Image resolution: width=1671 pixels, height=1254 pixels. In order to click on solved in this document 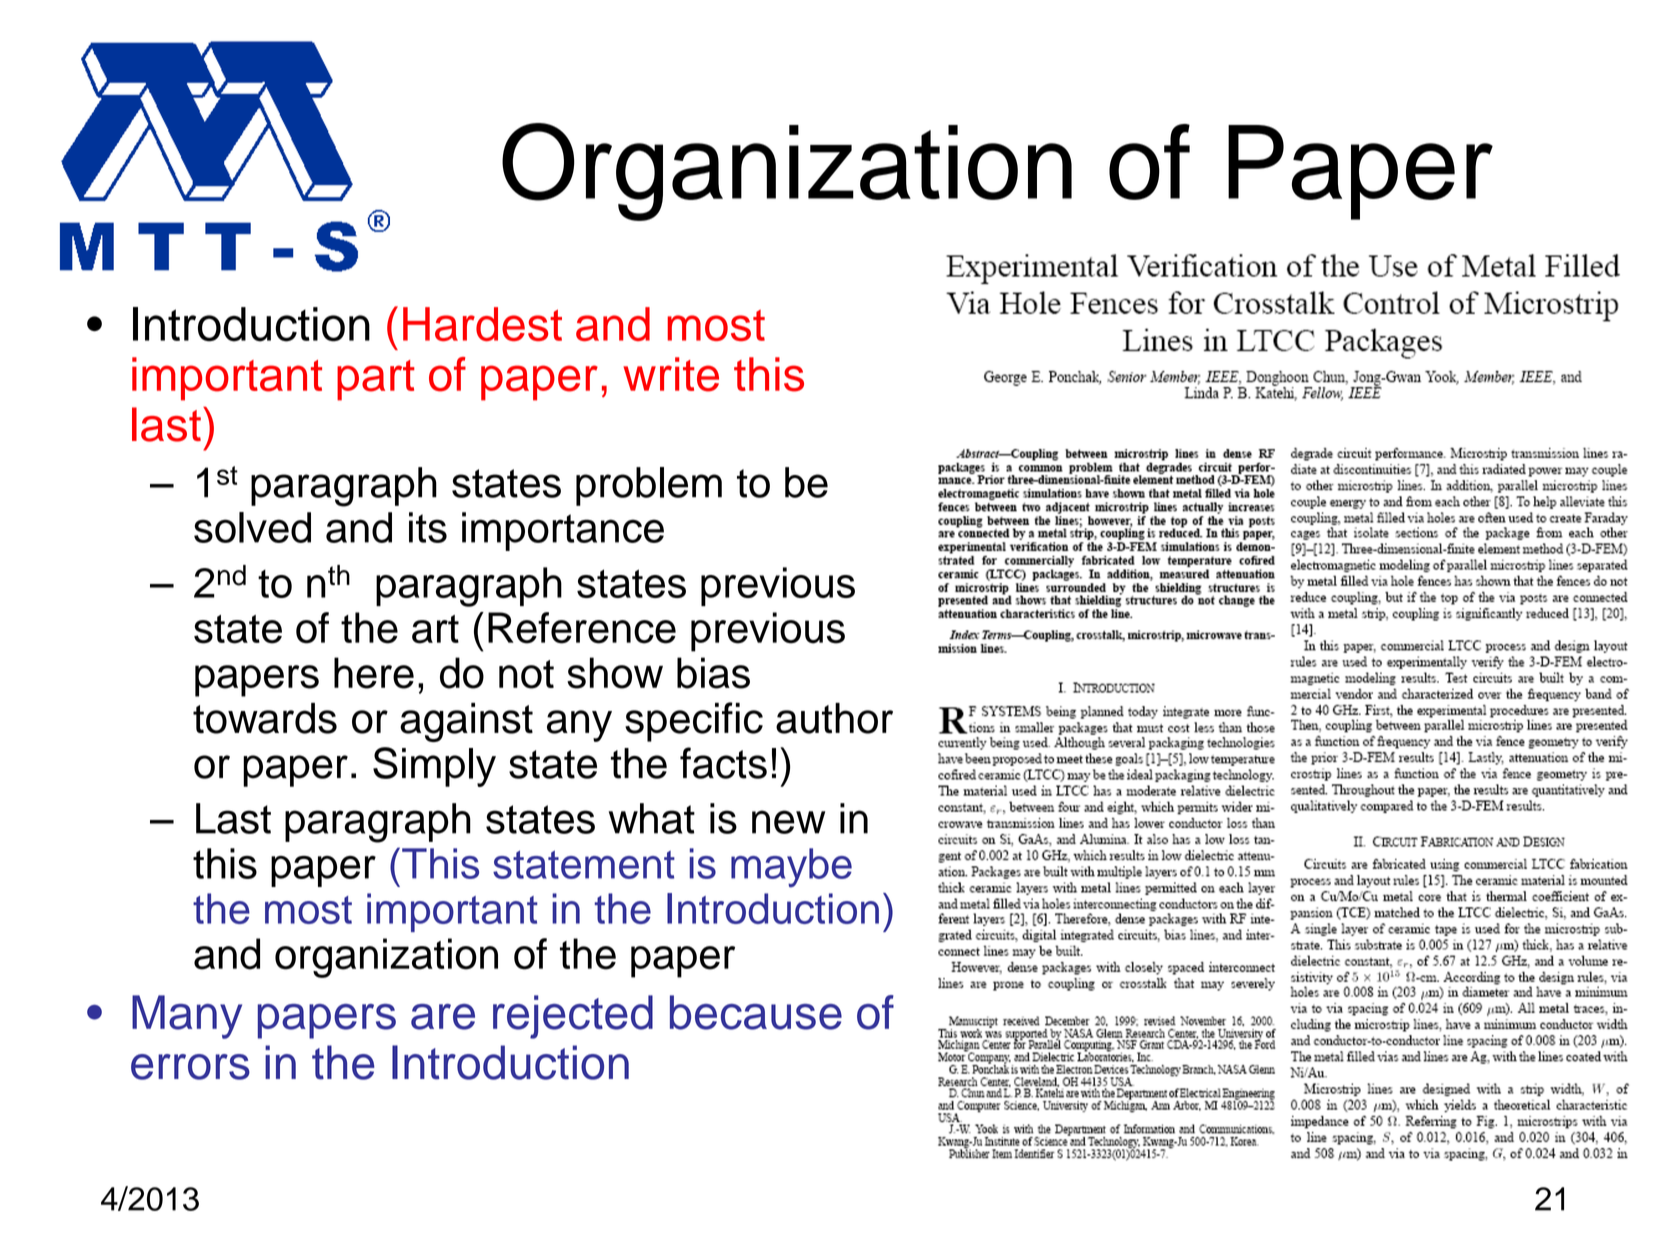, I will do `click(252, 527)`.
